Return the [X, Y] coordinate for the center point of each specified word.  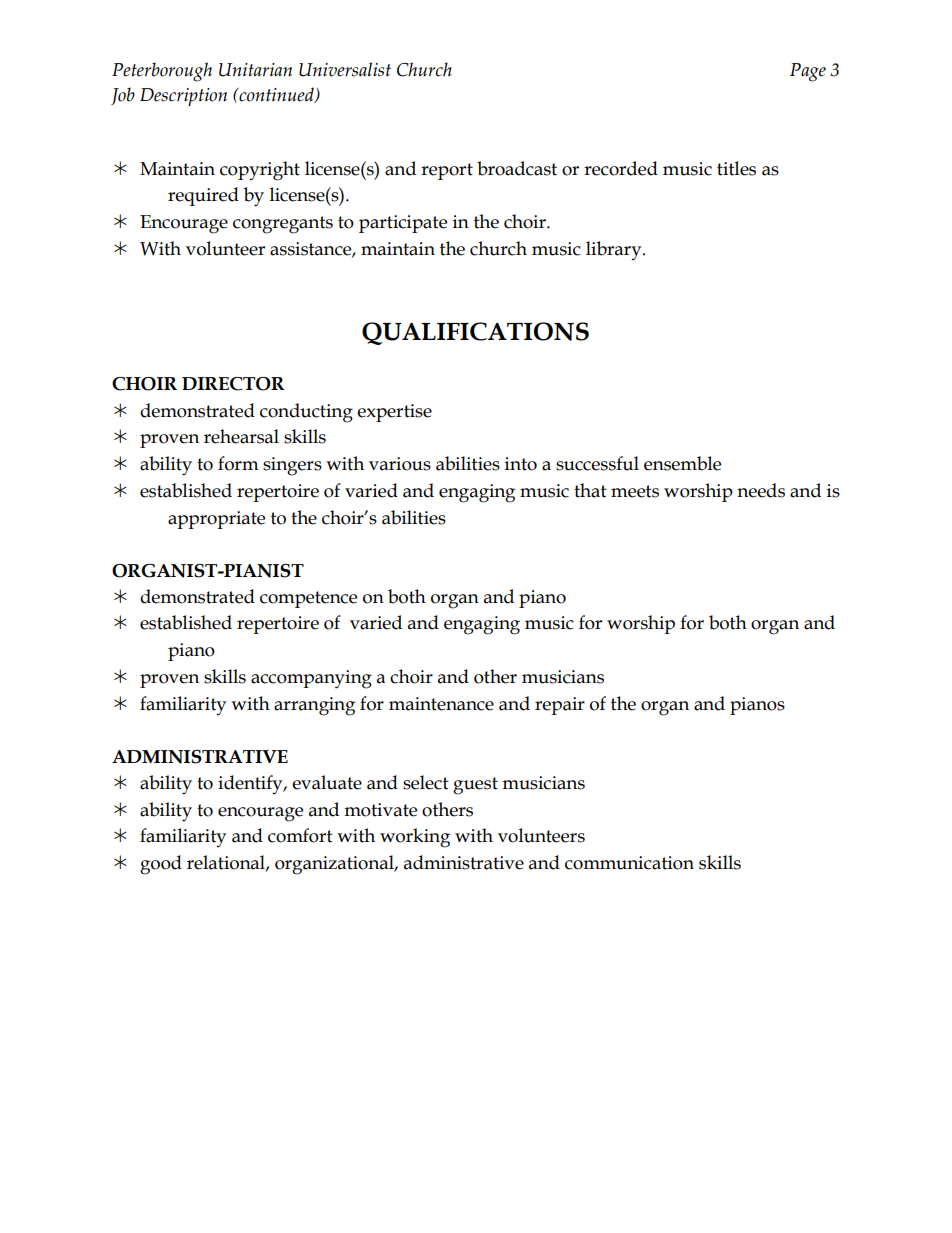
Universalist [345, 69]
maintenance [441, 704]
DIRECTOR [233, 384]
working [415, 838]
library [615, 250]
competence [308, 599]
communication [629, 863]
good [161, 865]
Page [808, 72]
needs [761, 490]
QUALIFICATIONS [475, 333]
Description [183, 97]
